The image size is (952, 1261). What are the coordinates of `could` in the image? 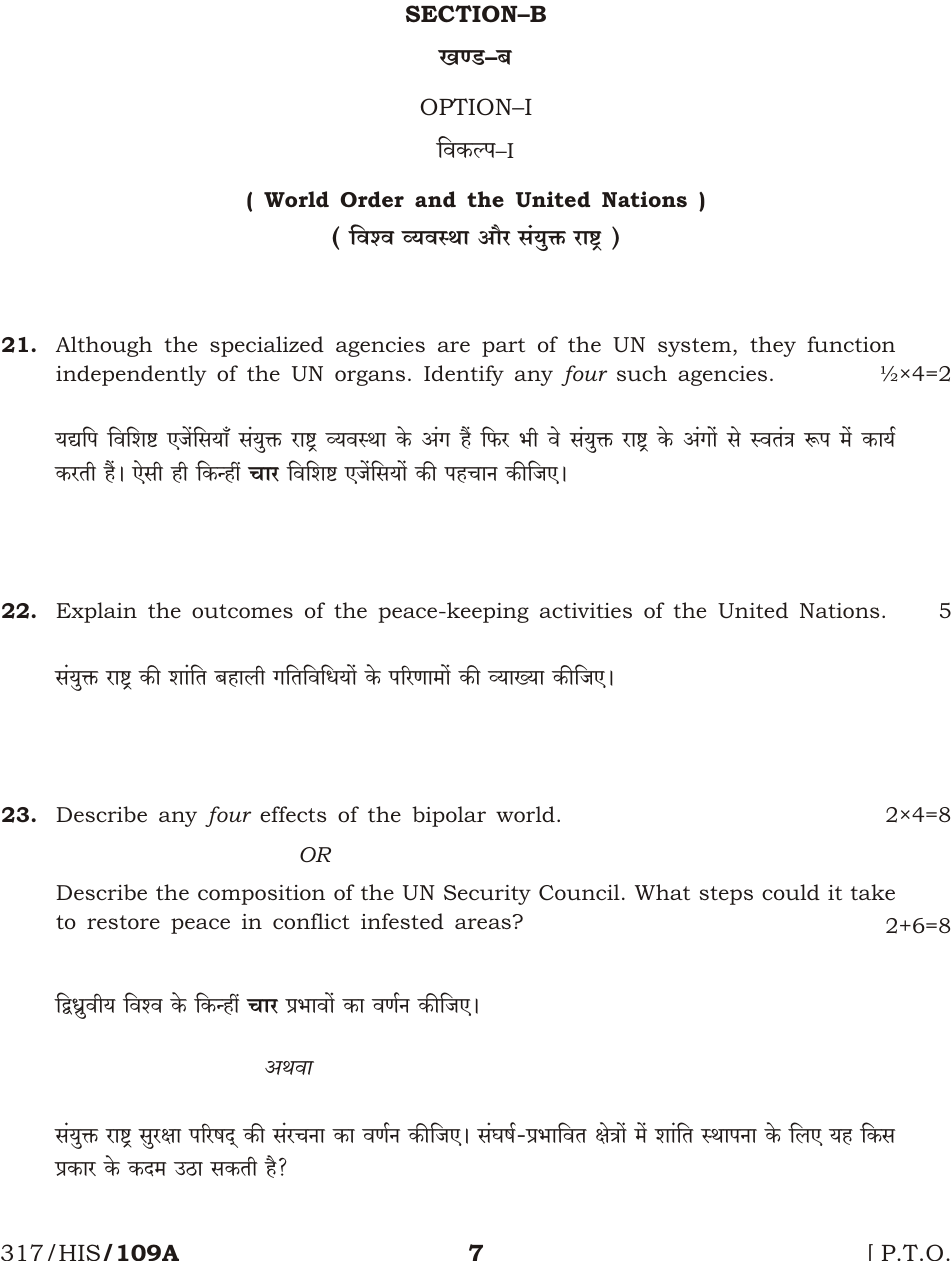 It's located at (791, 892).
